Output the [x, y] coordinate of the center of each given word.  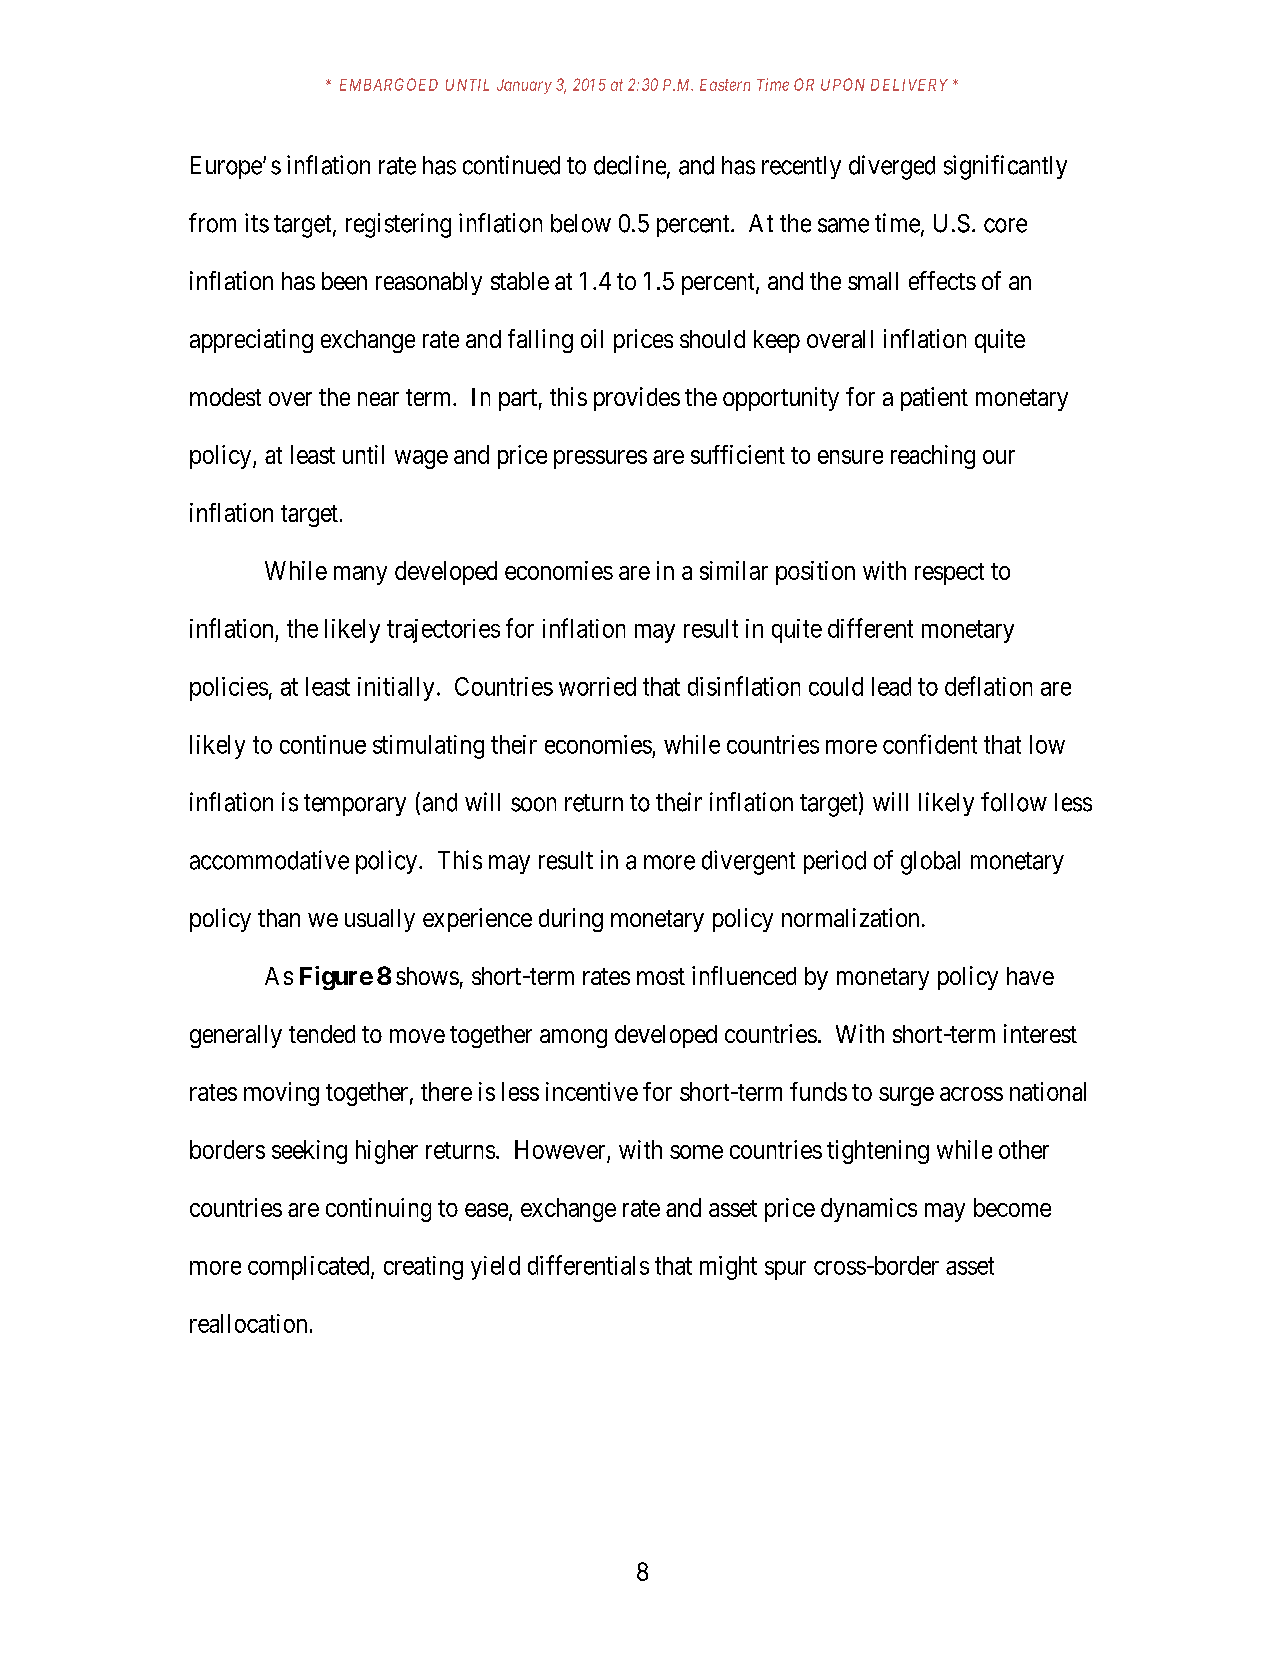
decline [631, 166]
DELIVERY [909, 85]
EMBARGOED [389, 84]
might [728, 1268]
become [1012, 1207]
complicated [310, 1268]
